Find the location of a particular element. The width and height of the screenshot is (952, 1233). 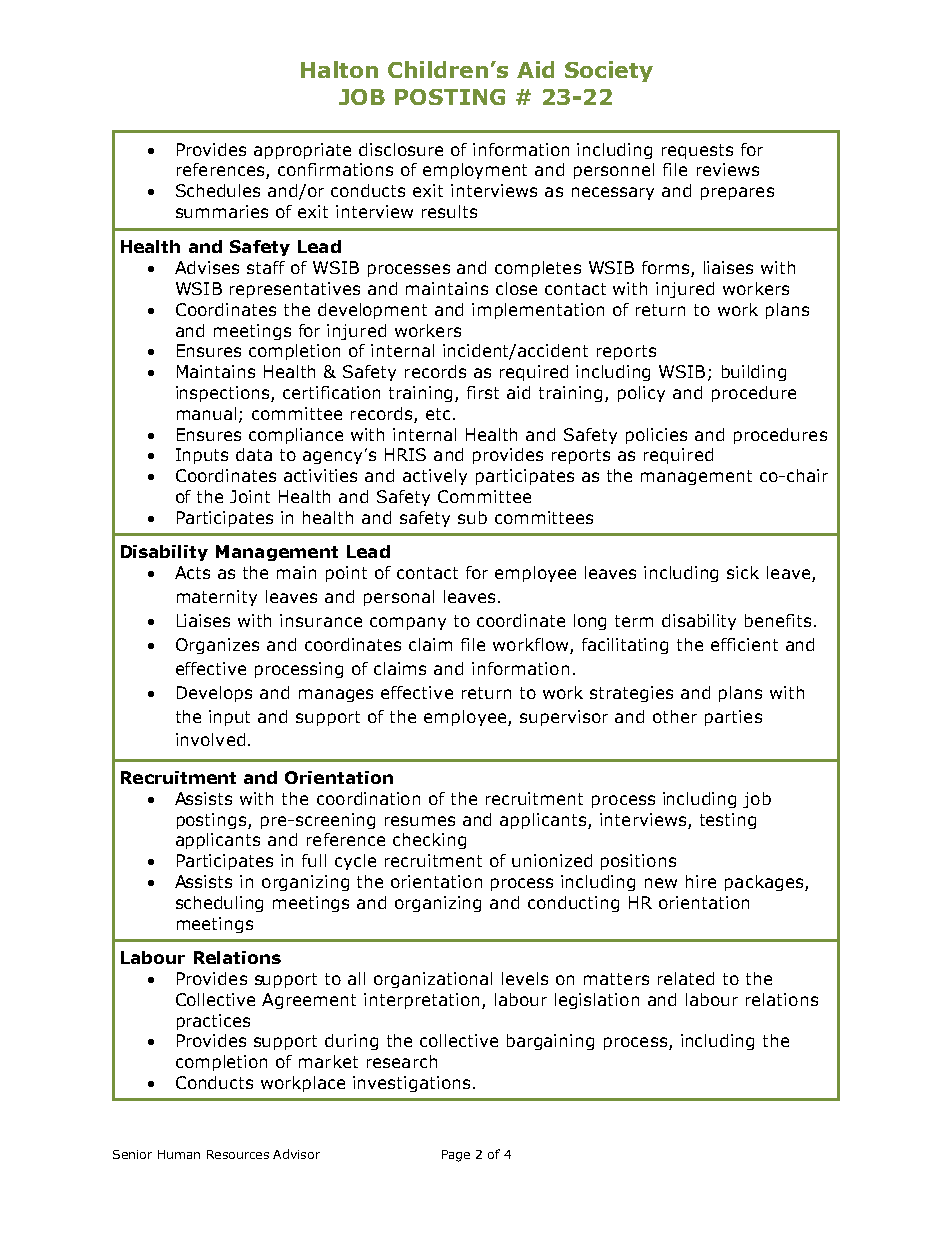

requests is located at coordinates (697, 151).
